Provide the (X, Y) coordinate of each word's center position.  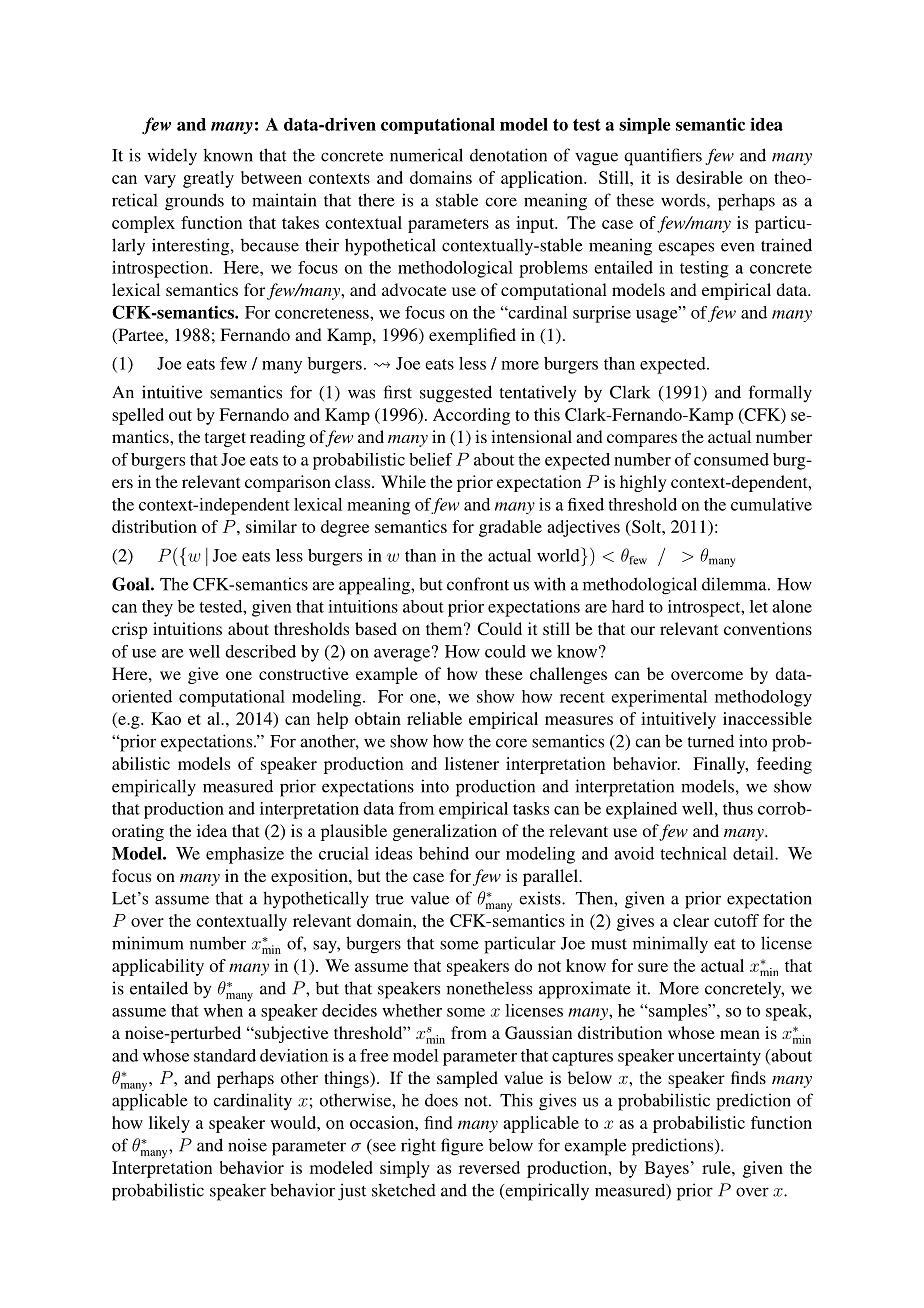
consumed (731, 459)
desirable (709, 177)
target (225, 439)
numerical (426, 155)
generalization (445, 832)
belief (430, 459)
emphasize (245, 855)
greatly (208, 179)
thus (738, 808)
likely (169, 1124)
